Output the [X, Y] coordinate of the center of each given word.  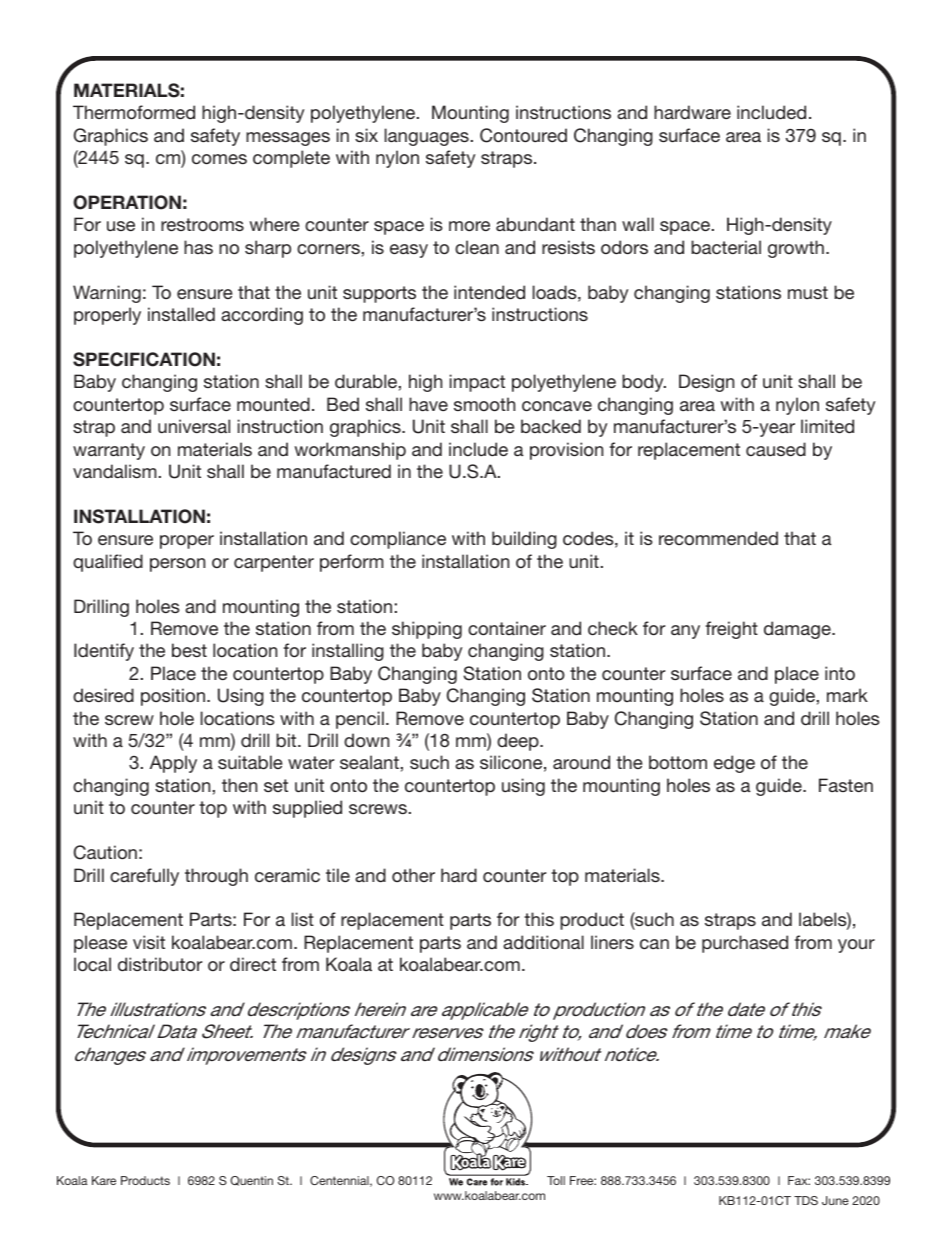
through [216, 877]
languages [427, 137]
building [524, 540]
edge [734, 764]
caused [776, 449]
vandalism [115, 471]
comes [219, 159]
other [413, 875]
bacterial [726, 247]
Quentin [251, 1181]
